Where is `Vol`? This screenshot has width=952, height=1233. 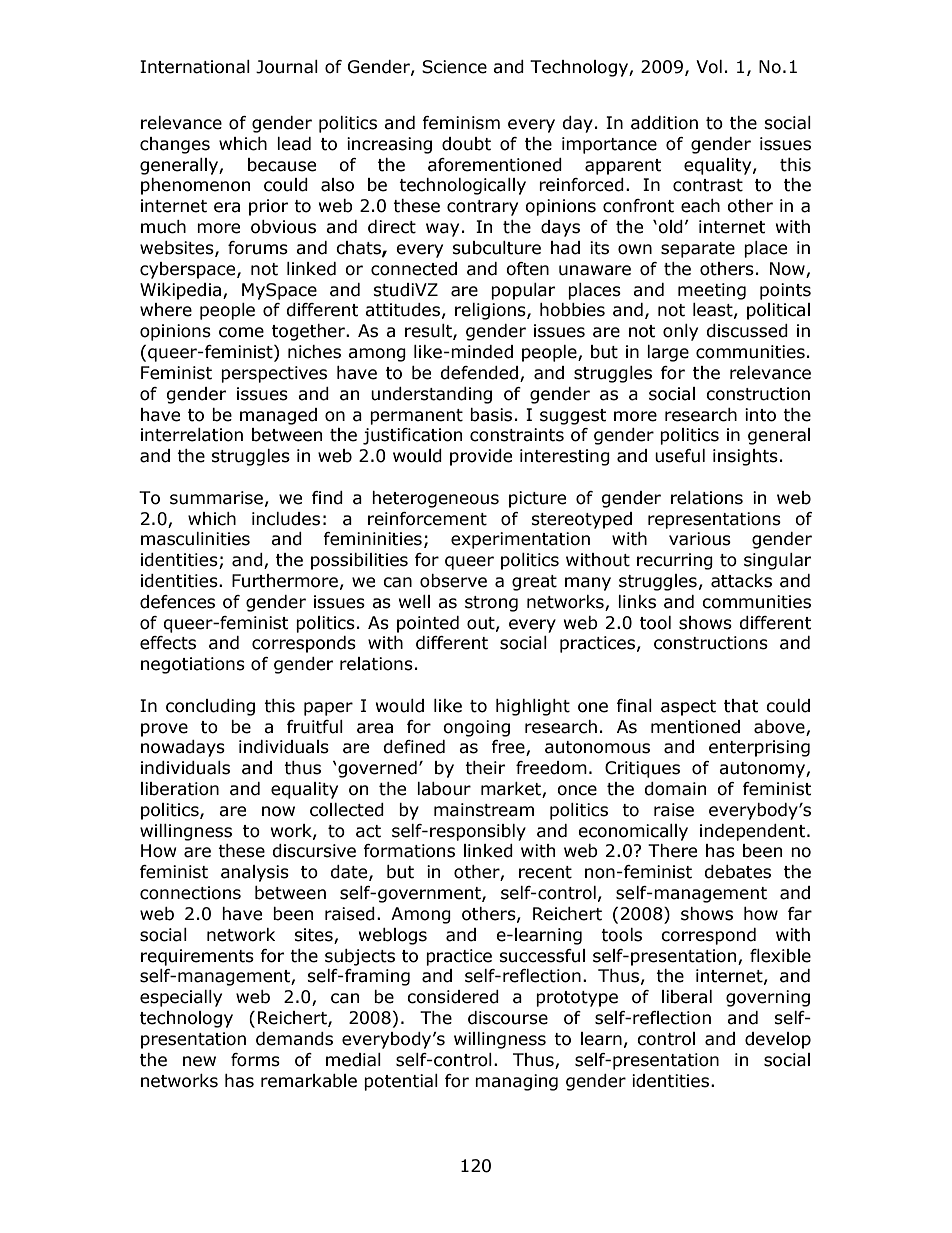
Vol is located at coordinates (709, 67).
